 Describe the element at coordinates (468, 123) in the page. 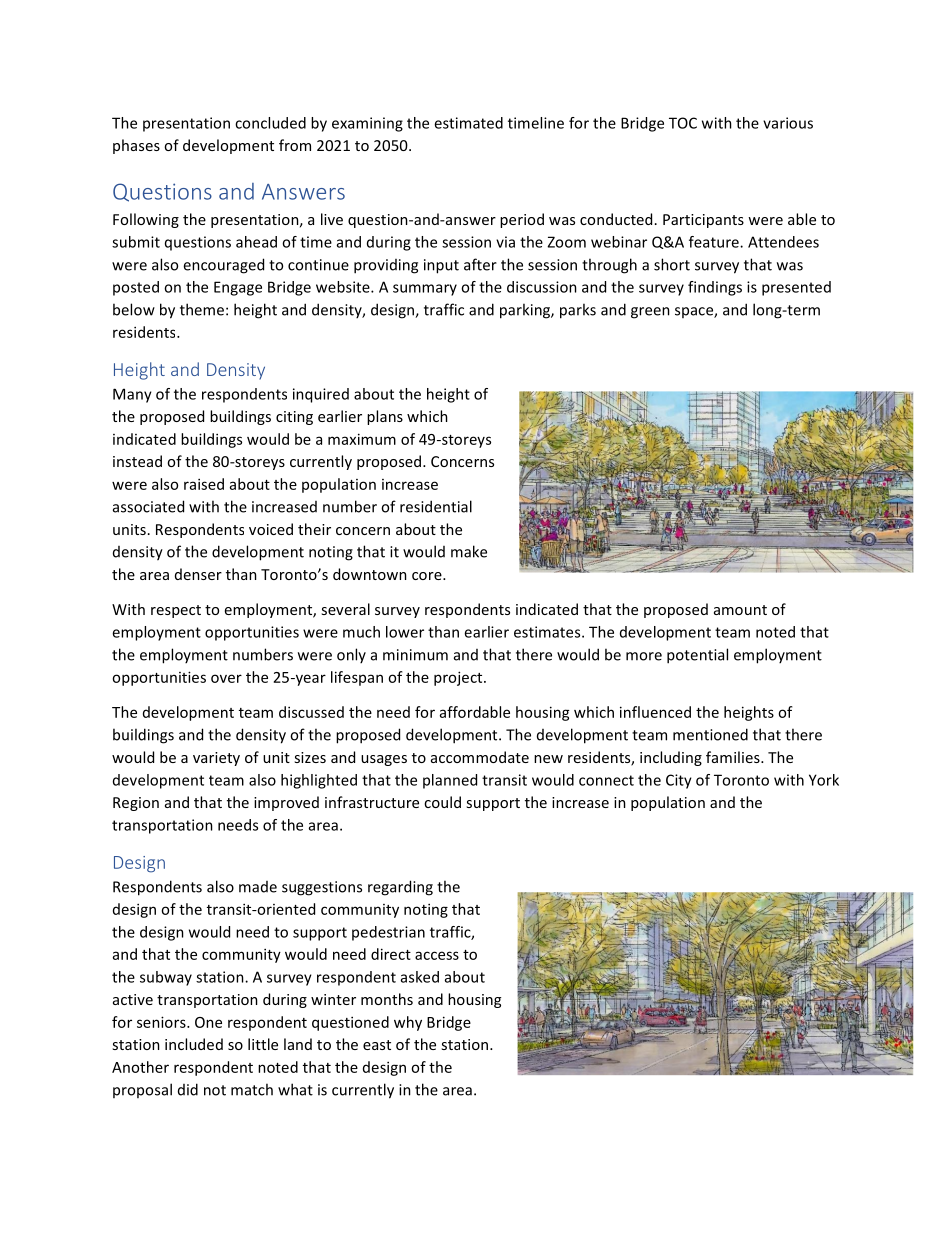

I see `estimated` at that location.
